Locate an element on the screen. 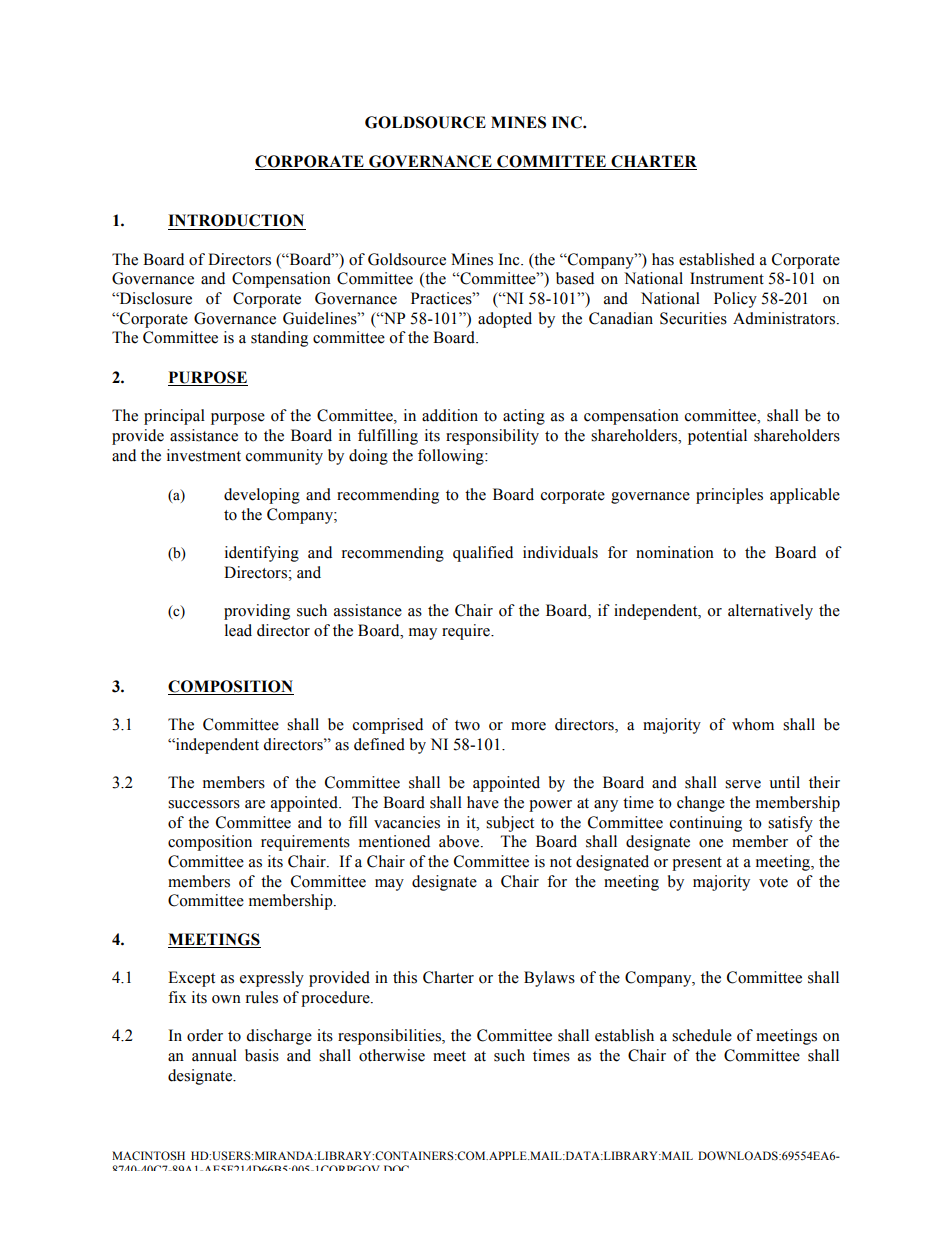 This screenshot has width=952, height=1233. based is located at coordinates (575, 278).
